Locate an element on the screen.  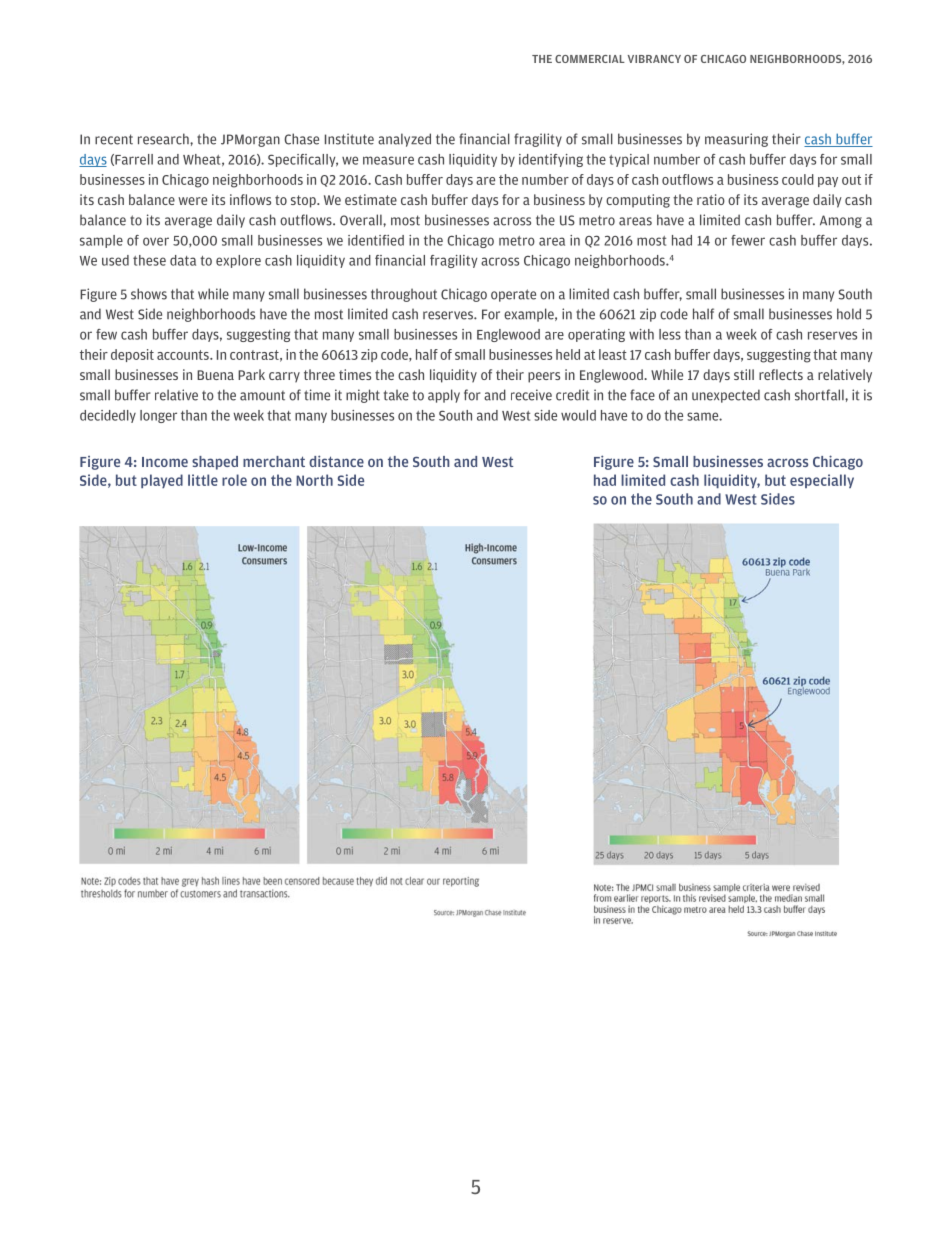
COMMERCIAL is located at coordinates (590, 59).
